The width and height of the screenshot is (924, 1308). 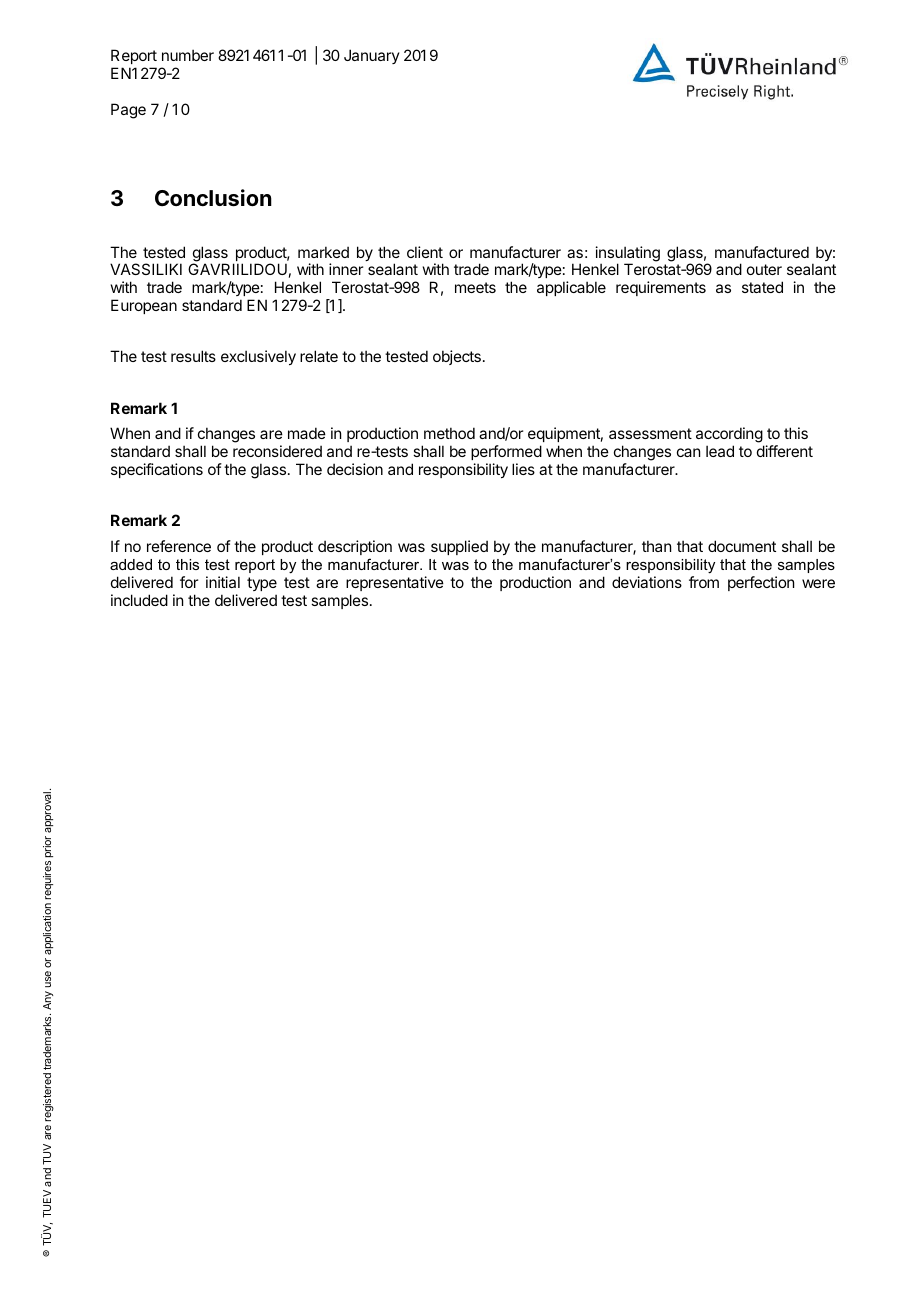 What do you see at coordinates (761, 583) in the screenshot?
I see `perfection` at bounding box center [761, 583].
